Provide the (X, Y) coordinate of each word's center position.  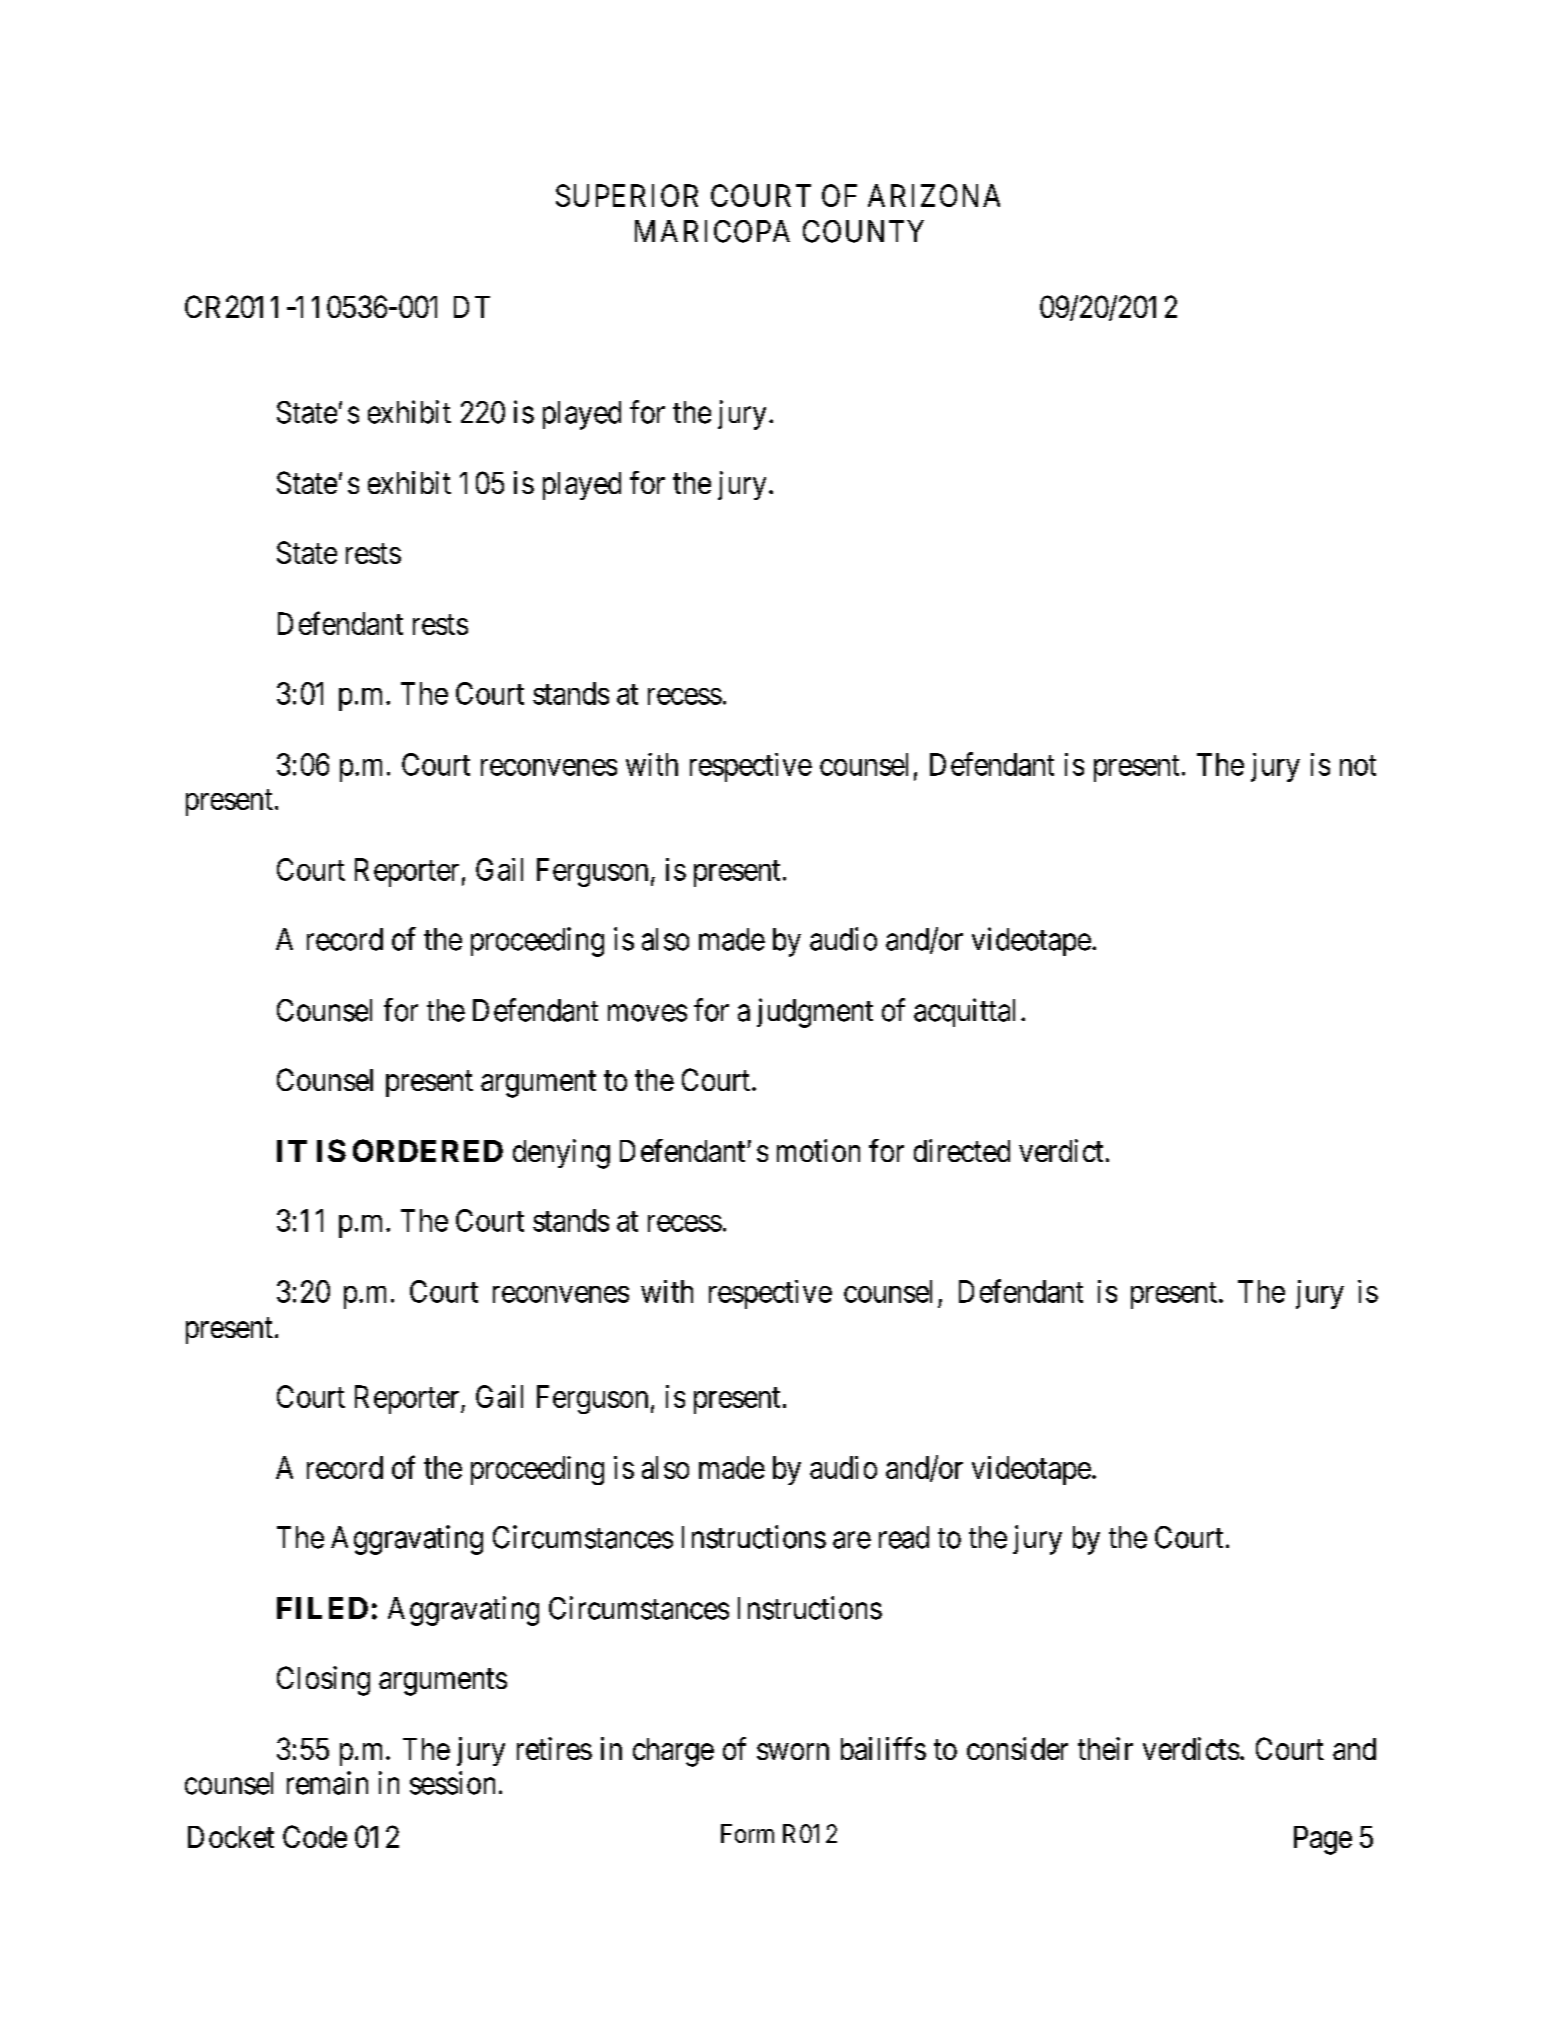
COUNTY (863, 231)
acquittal (964, 1012)
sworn (793, 1751)
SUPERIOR (627, 195)
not (1358, 765)
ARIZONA (934, 195)
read (904, 1537)
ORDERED (428, 1150)
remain (327, 1783)
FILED (322, 1608)
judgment (815, 1013)
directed (962, 1150)
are (852, 1540)
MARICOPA (712, 231)
